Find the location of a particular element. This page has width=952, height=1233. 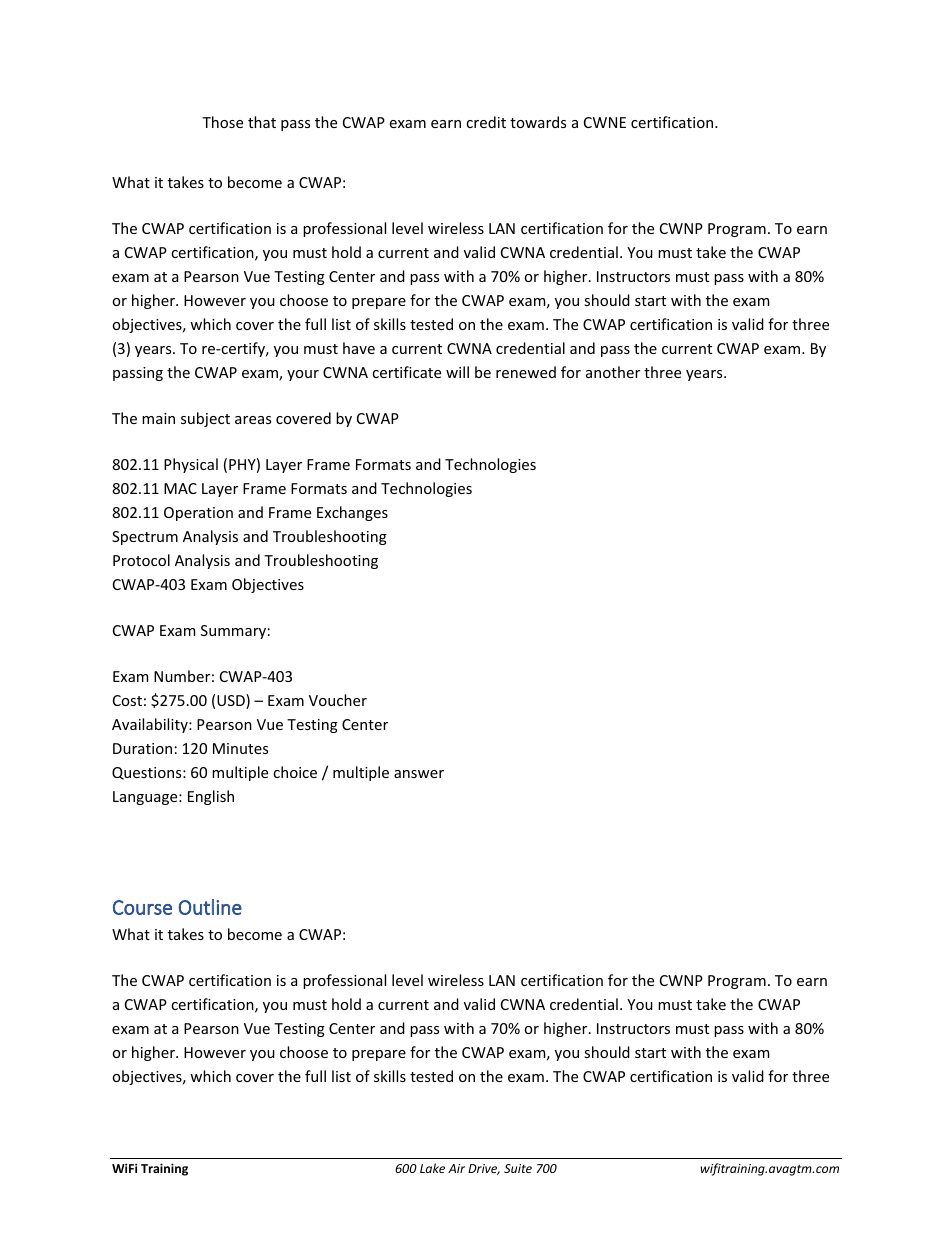

answer is located at coordinates (419, 774).
